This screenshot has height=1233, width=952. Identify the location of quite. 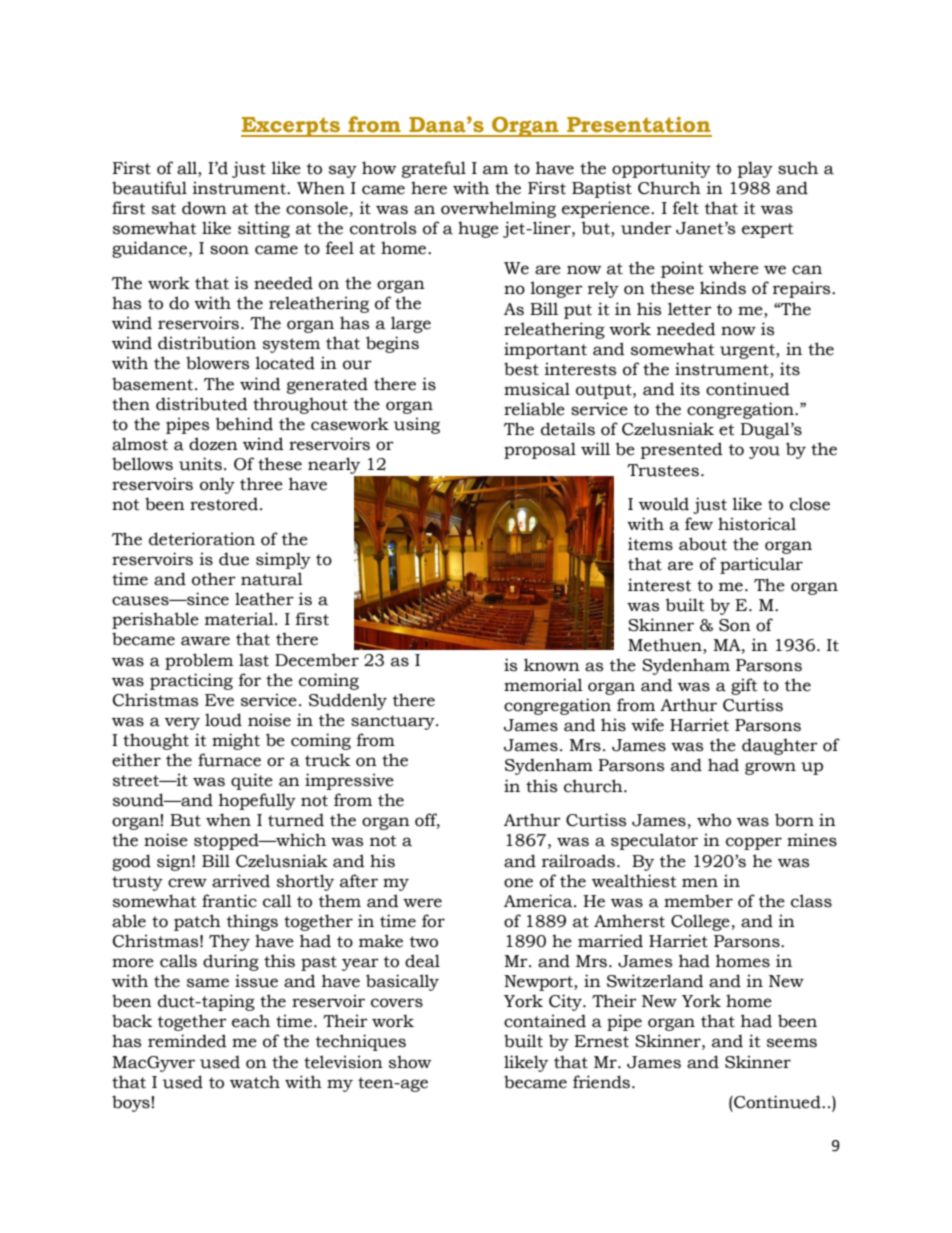
(252, 781).
